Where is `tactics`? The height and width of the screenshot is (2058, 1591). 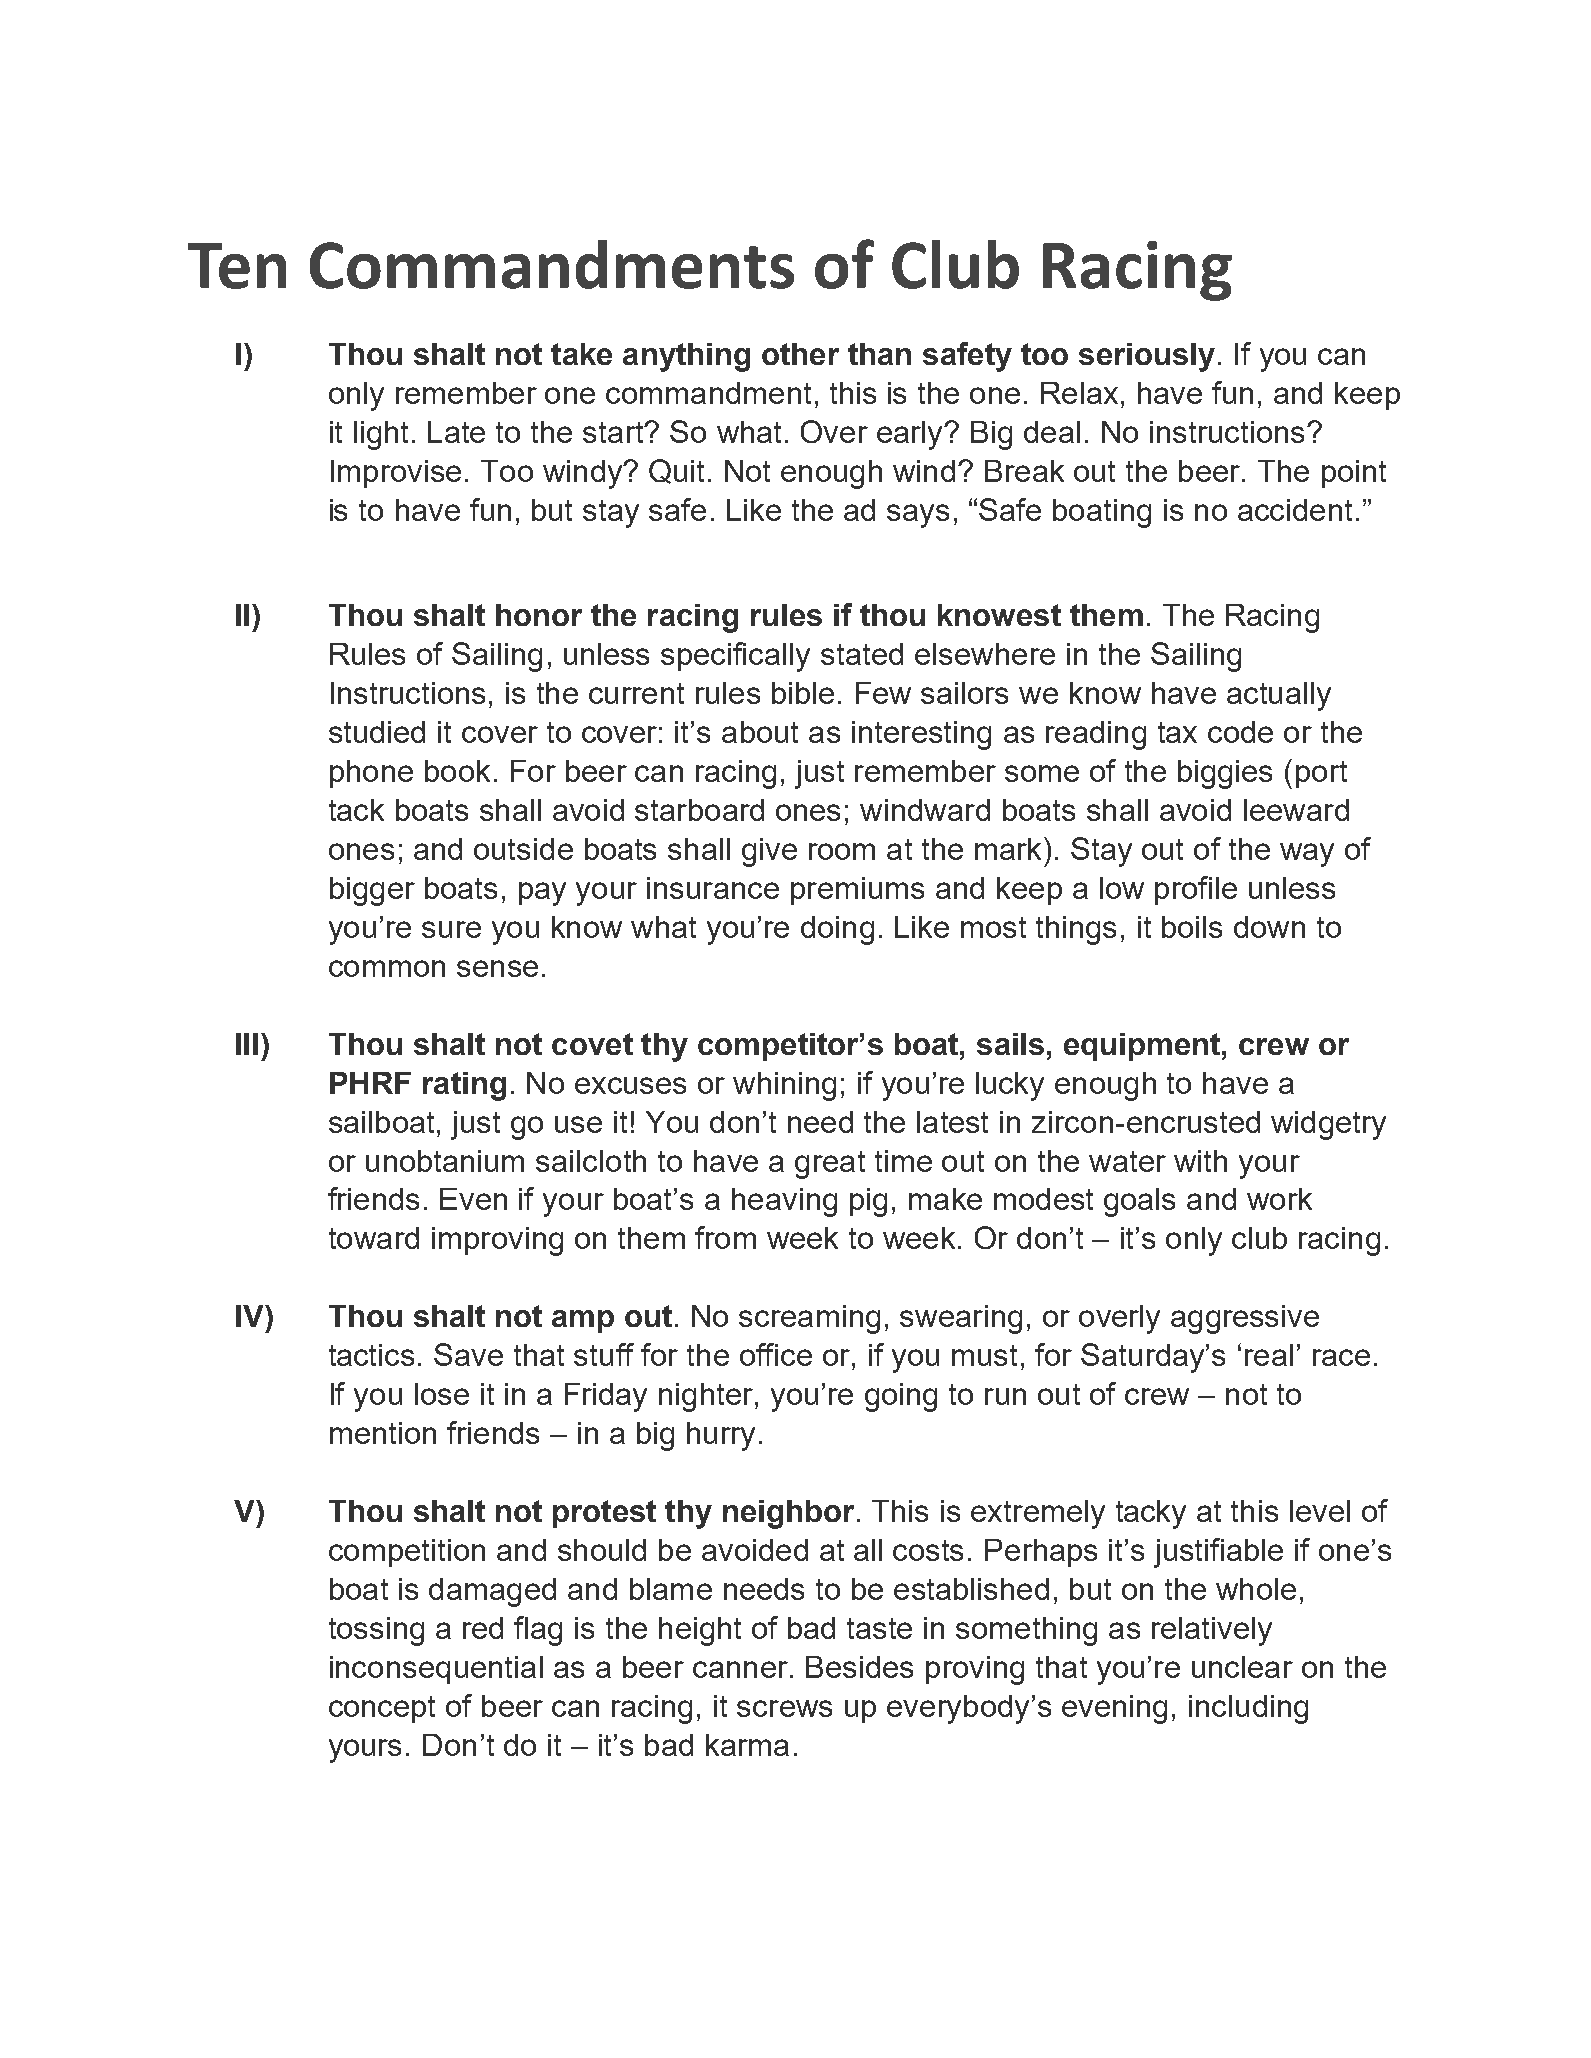
tactics is located at coordinates (371, 1355).
